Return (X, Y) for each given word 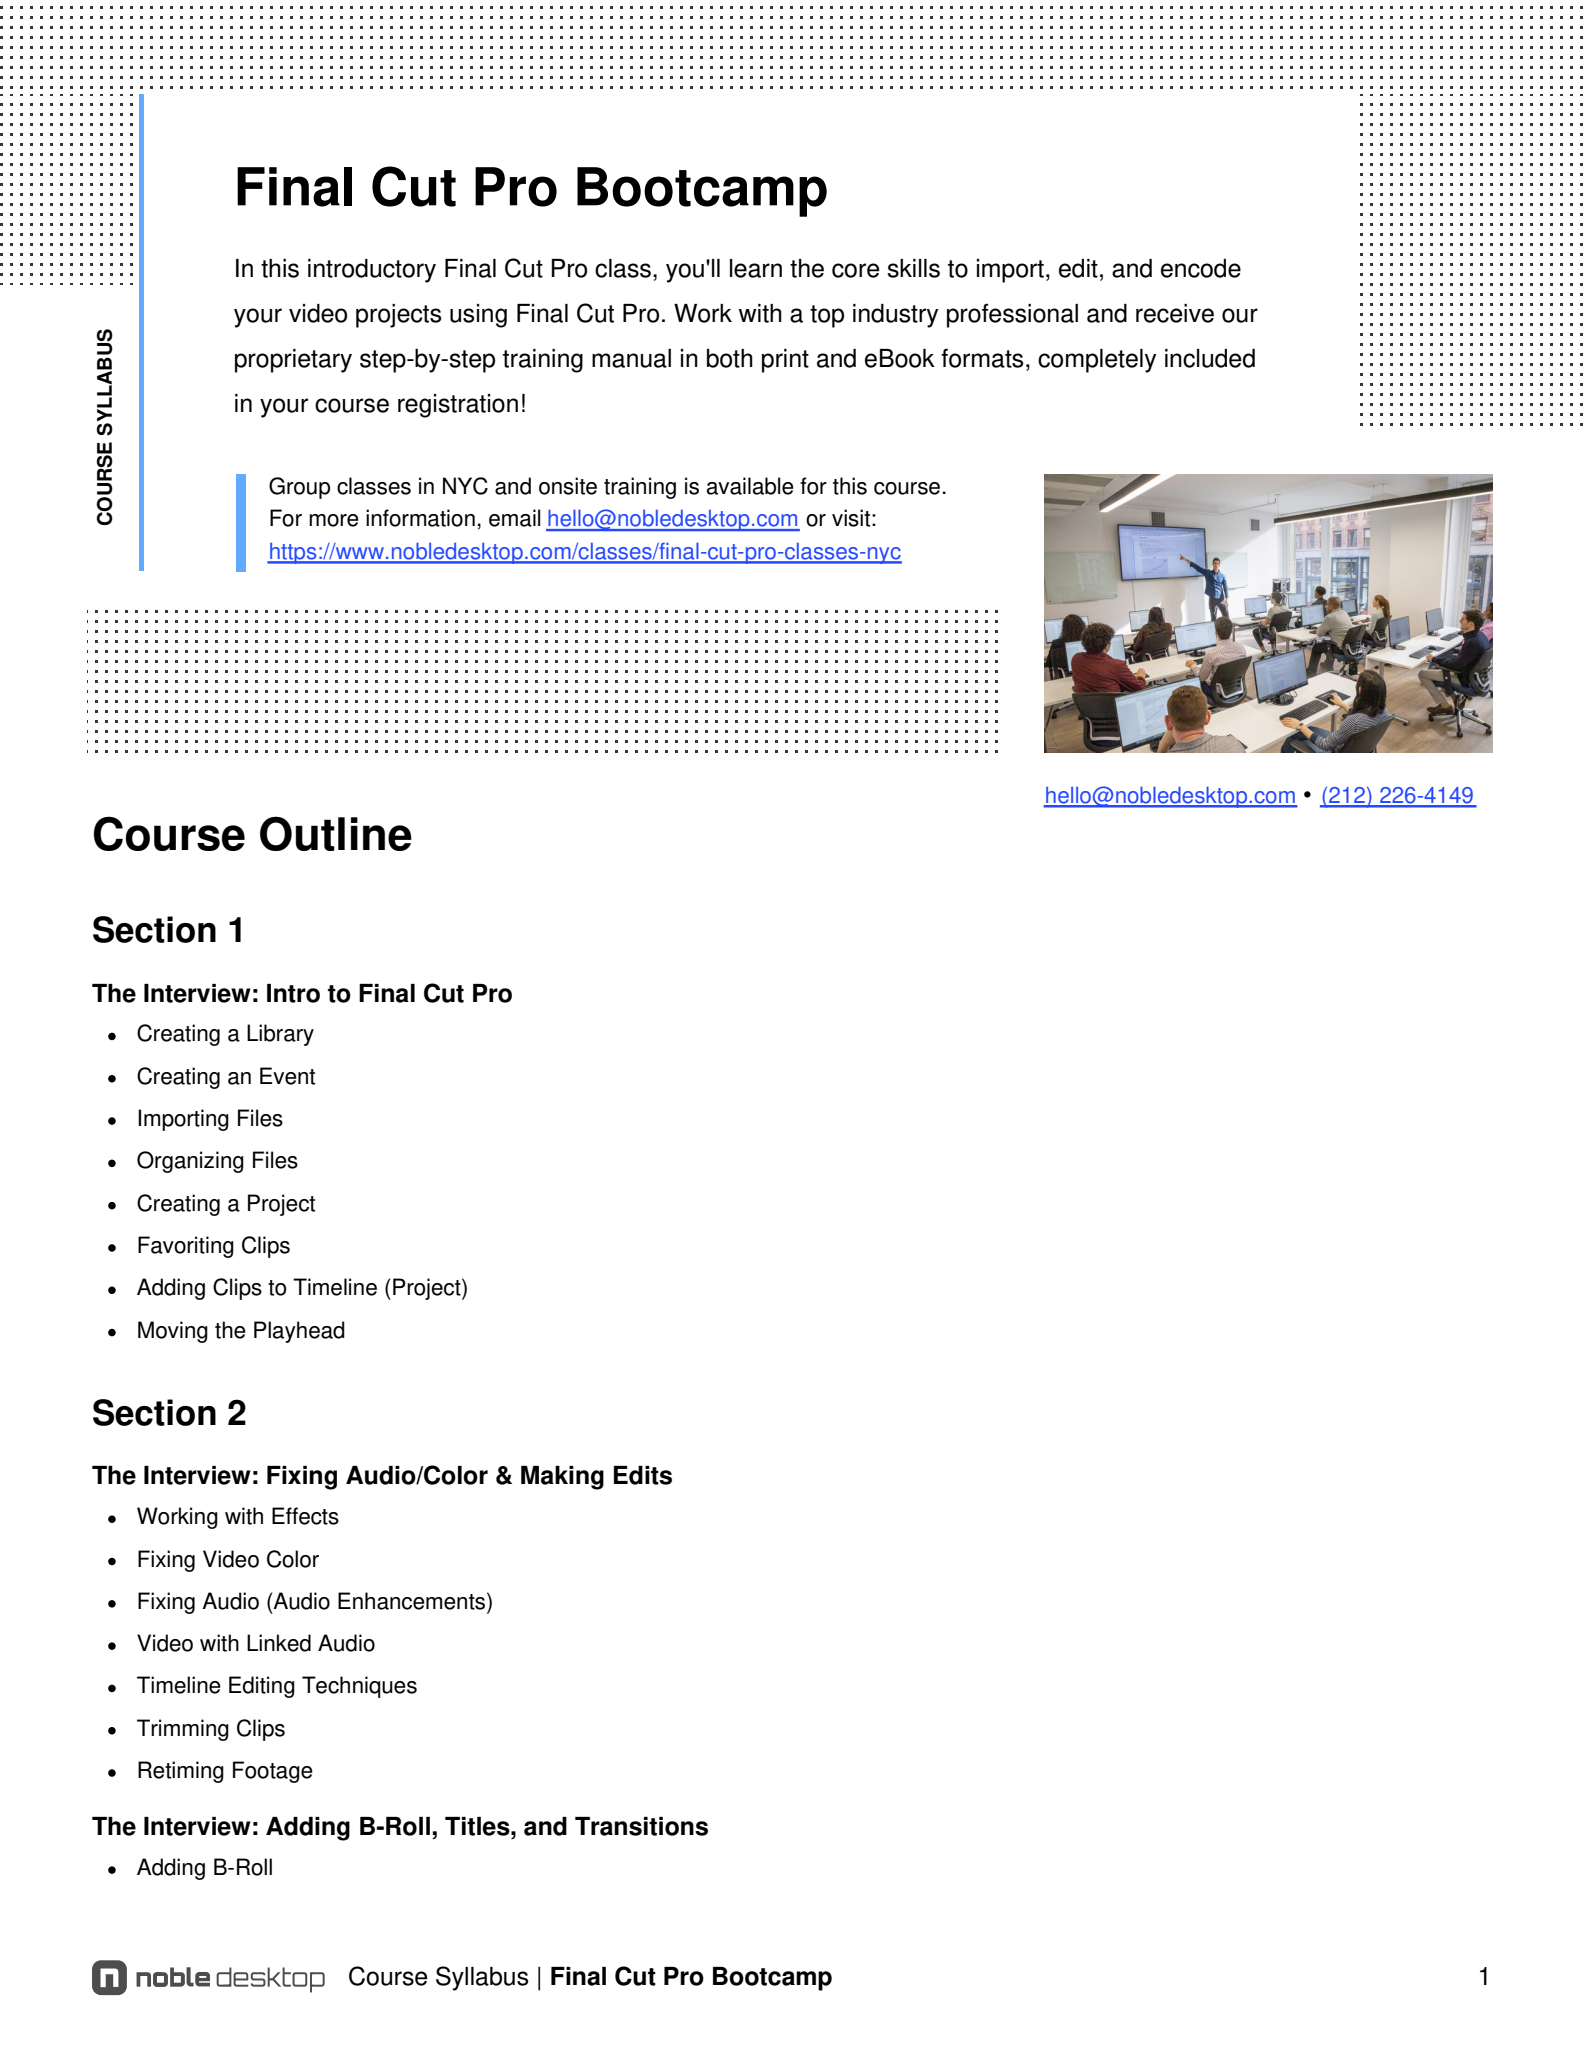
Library (280, 1035)
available (750, 486)
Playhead (299, 1332)
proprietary (293, 361)
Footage (273, 1772)
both (730, 358)
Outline (336, 833)
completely (1097, 361)
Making (562, 1478)
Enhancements (413, 1601)
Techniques (359, 1687)
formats (982, 358)
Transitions (641, 1826)
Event (287, 1076)
